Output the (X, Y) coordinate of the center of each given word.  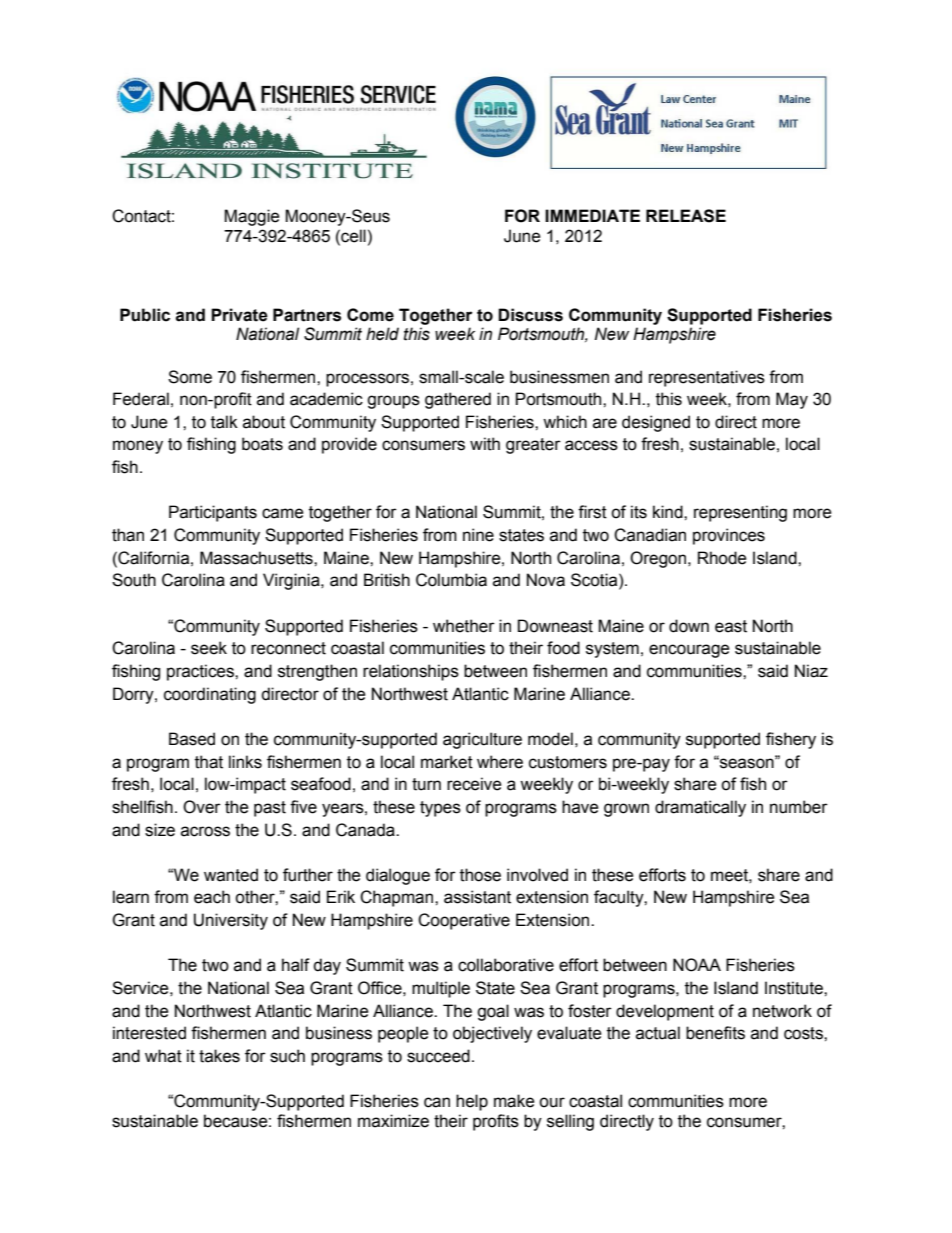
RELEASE (686, 216)
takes (219, 1056)
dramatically (700, 808)
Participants (213, 513)
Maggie (251, 217)
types (440, 809)
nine (478, 535)
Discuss (530, 315)
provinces (729, 536)
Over (202, 807)
